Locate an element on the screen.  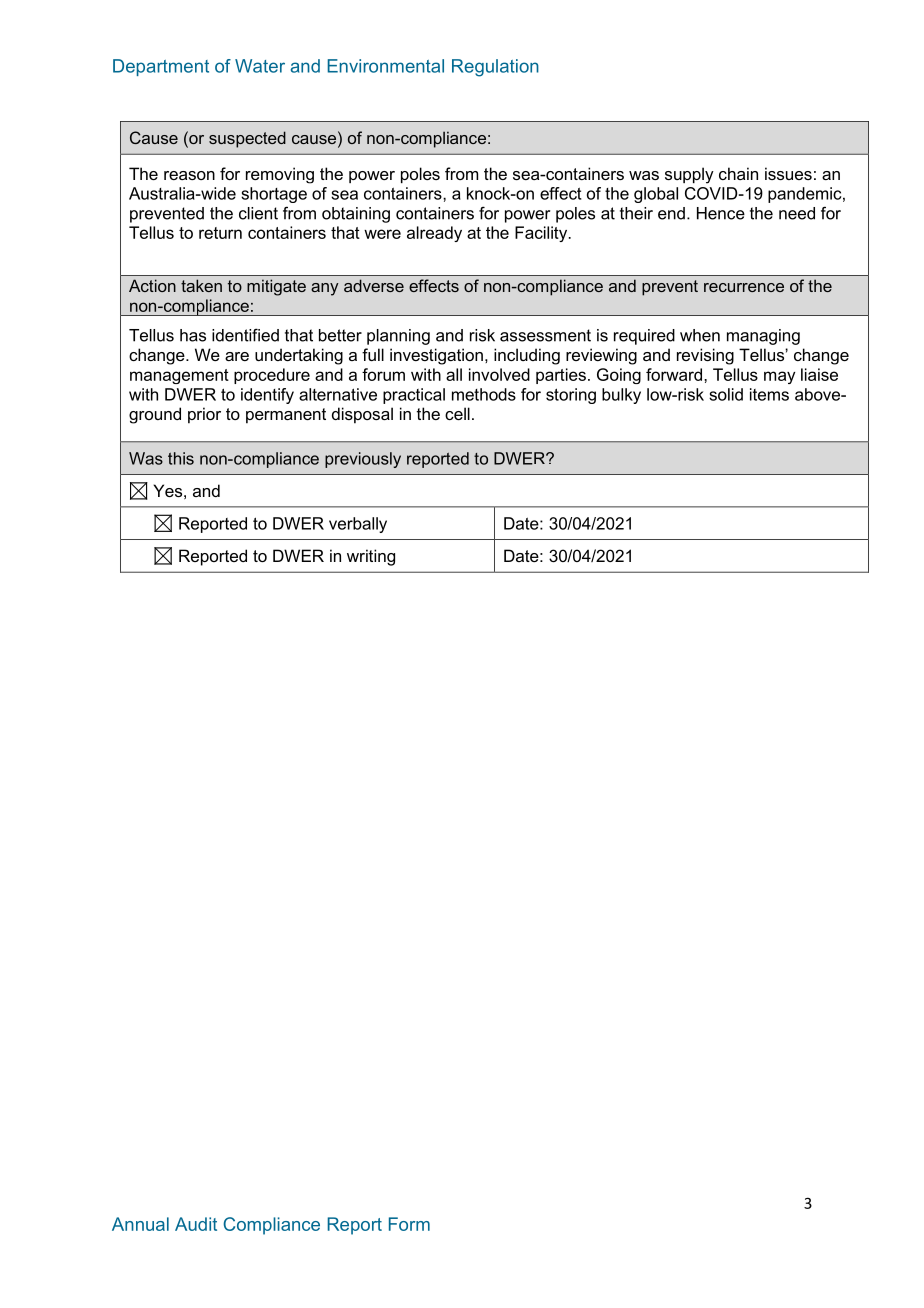
writing is located at coordinates (371, 557).
